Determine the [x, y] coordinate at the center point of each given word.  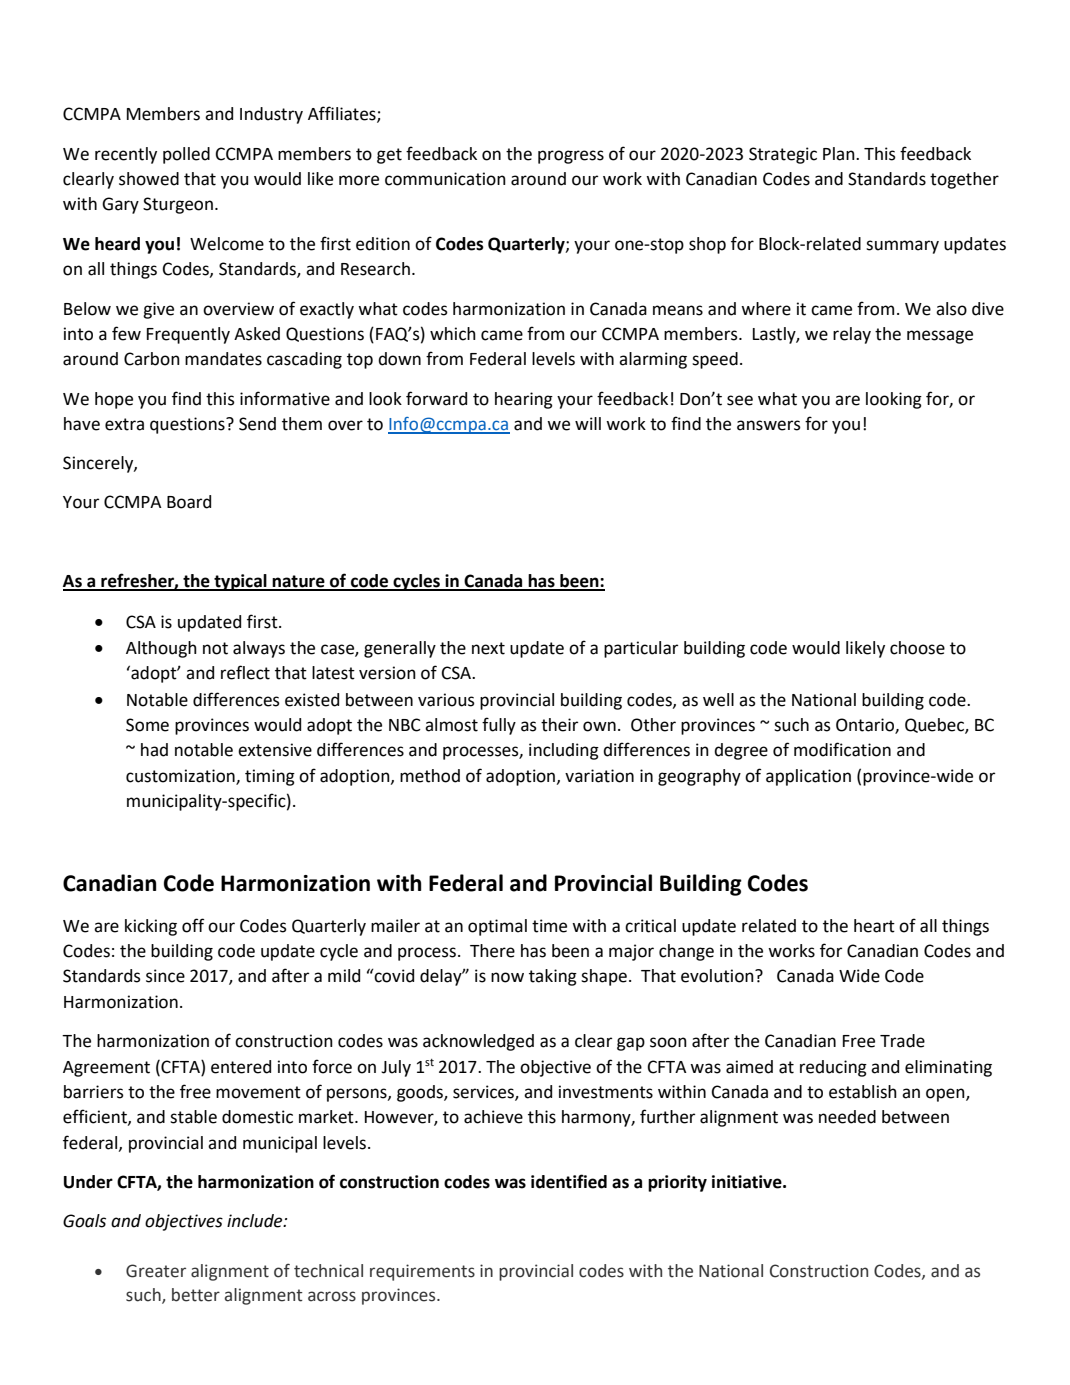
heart [874, 926]
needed [847, 1117]
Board [189, 502]
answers [769, 425]
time [549, 926]
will [588, 423]
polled [186, 155]
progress [571, 157]
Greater [156, 1271]
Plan [840, 154]
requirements [422, 1272]
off [193, 925]
